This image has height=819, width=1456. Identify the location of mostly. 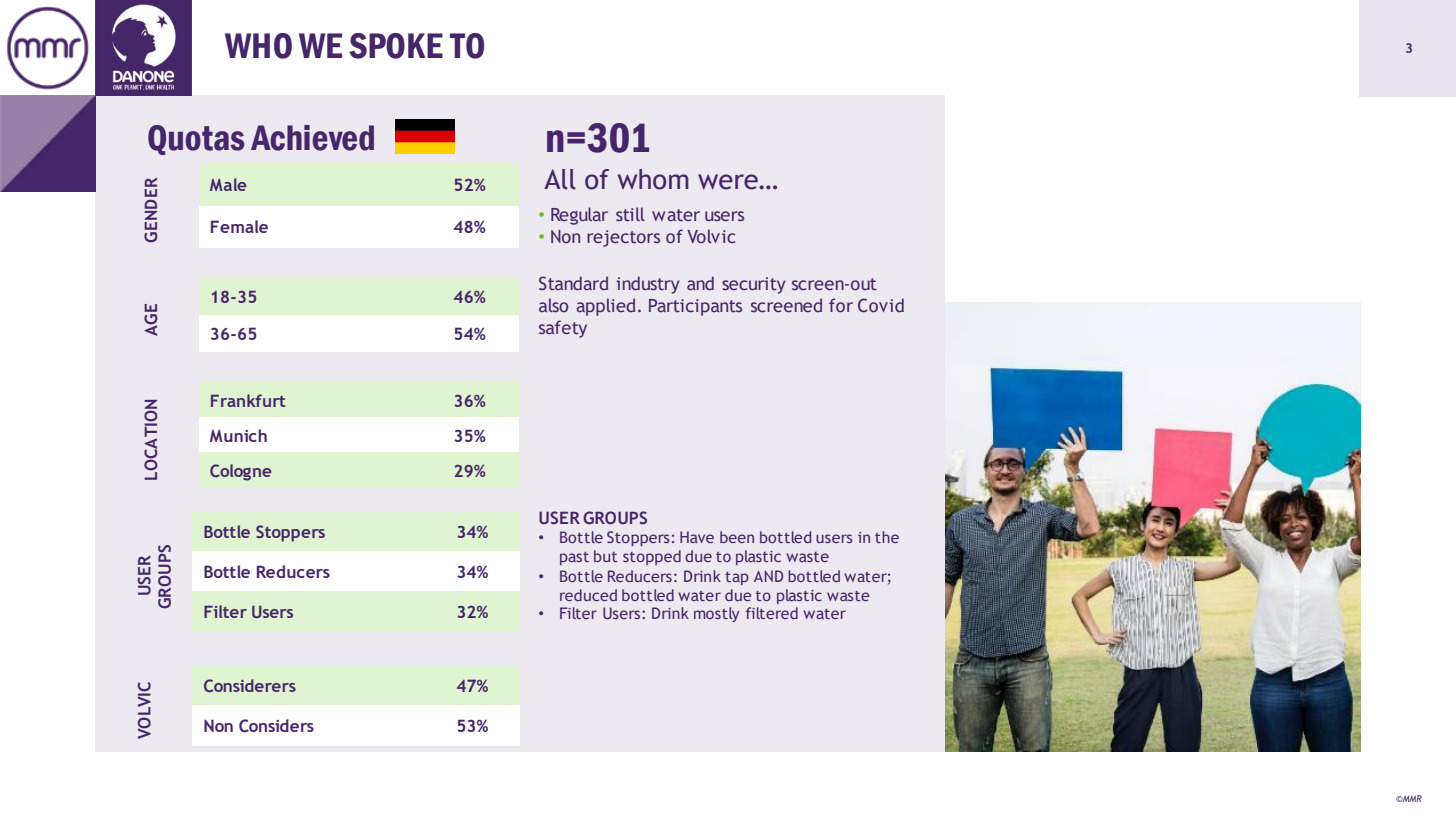
(716, 614).
